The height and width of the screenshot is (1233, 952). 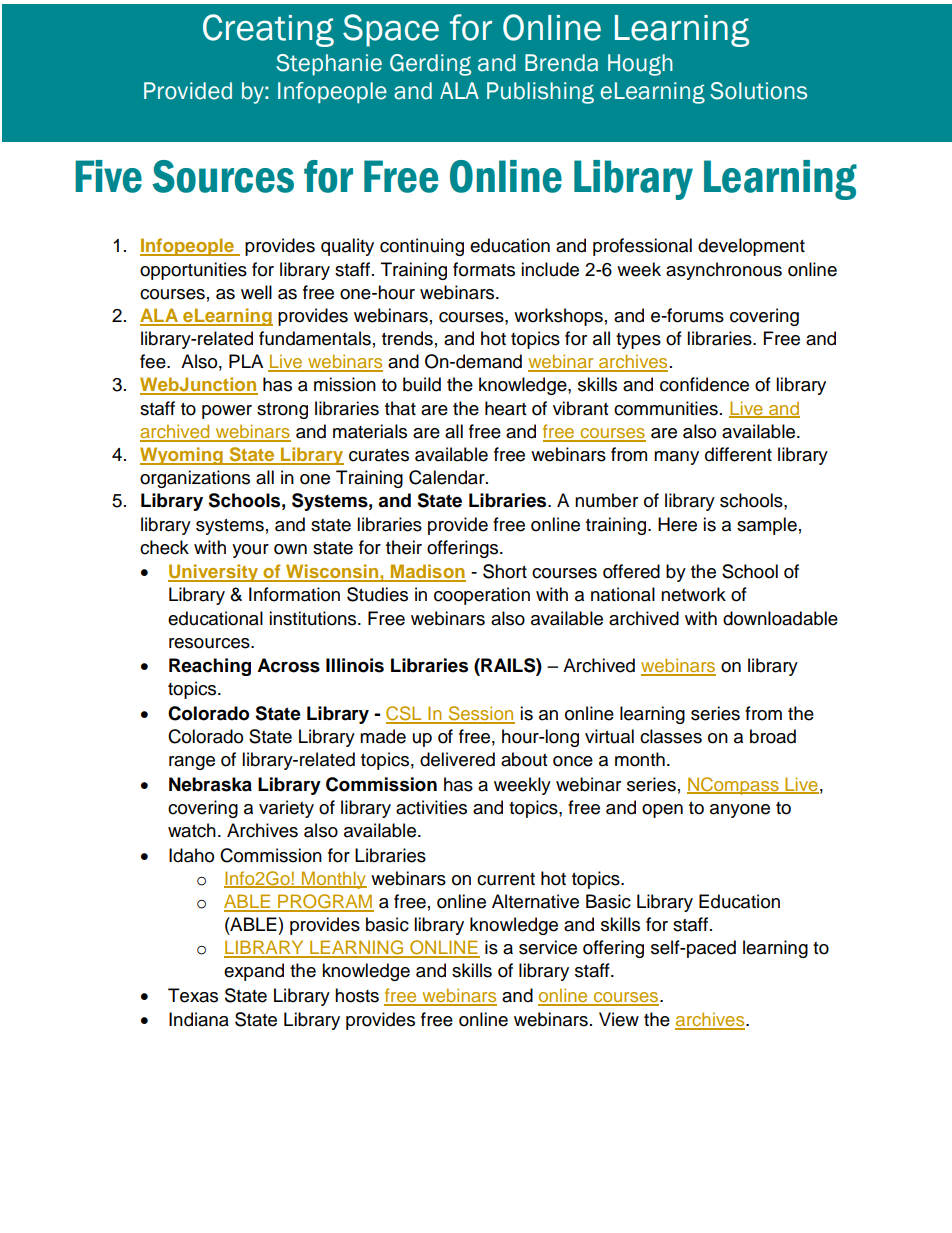 I want to click on Hough, so click(x=640, y=65).
